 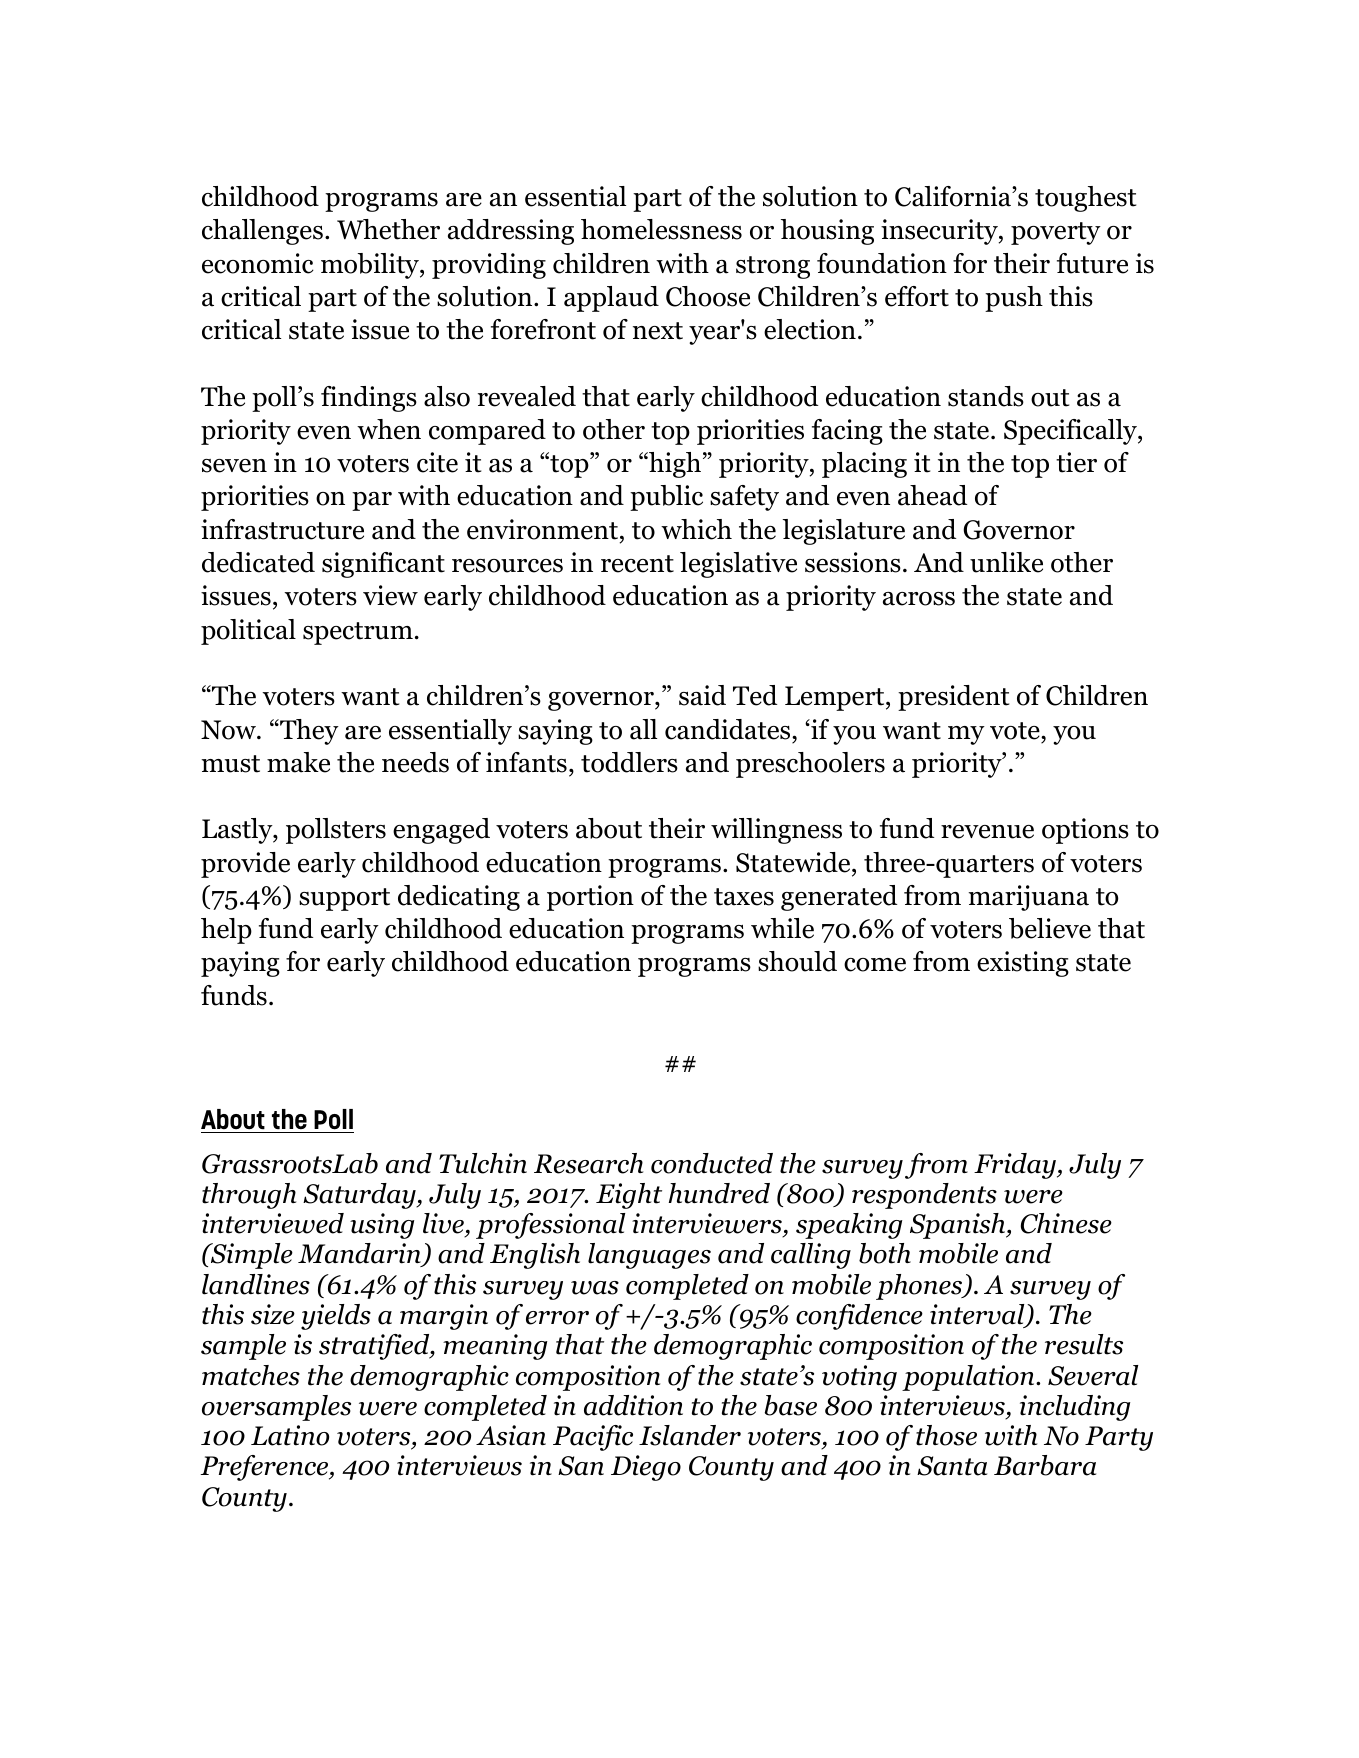 I want to click on options, so click(x=1085, y=831).
